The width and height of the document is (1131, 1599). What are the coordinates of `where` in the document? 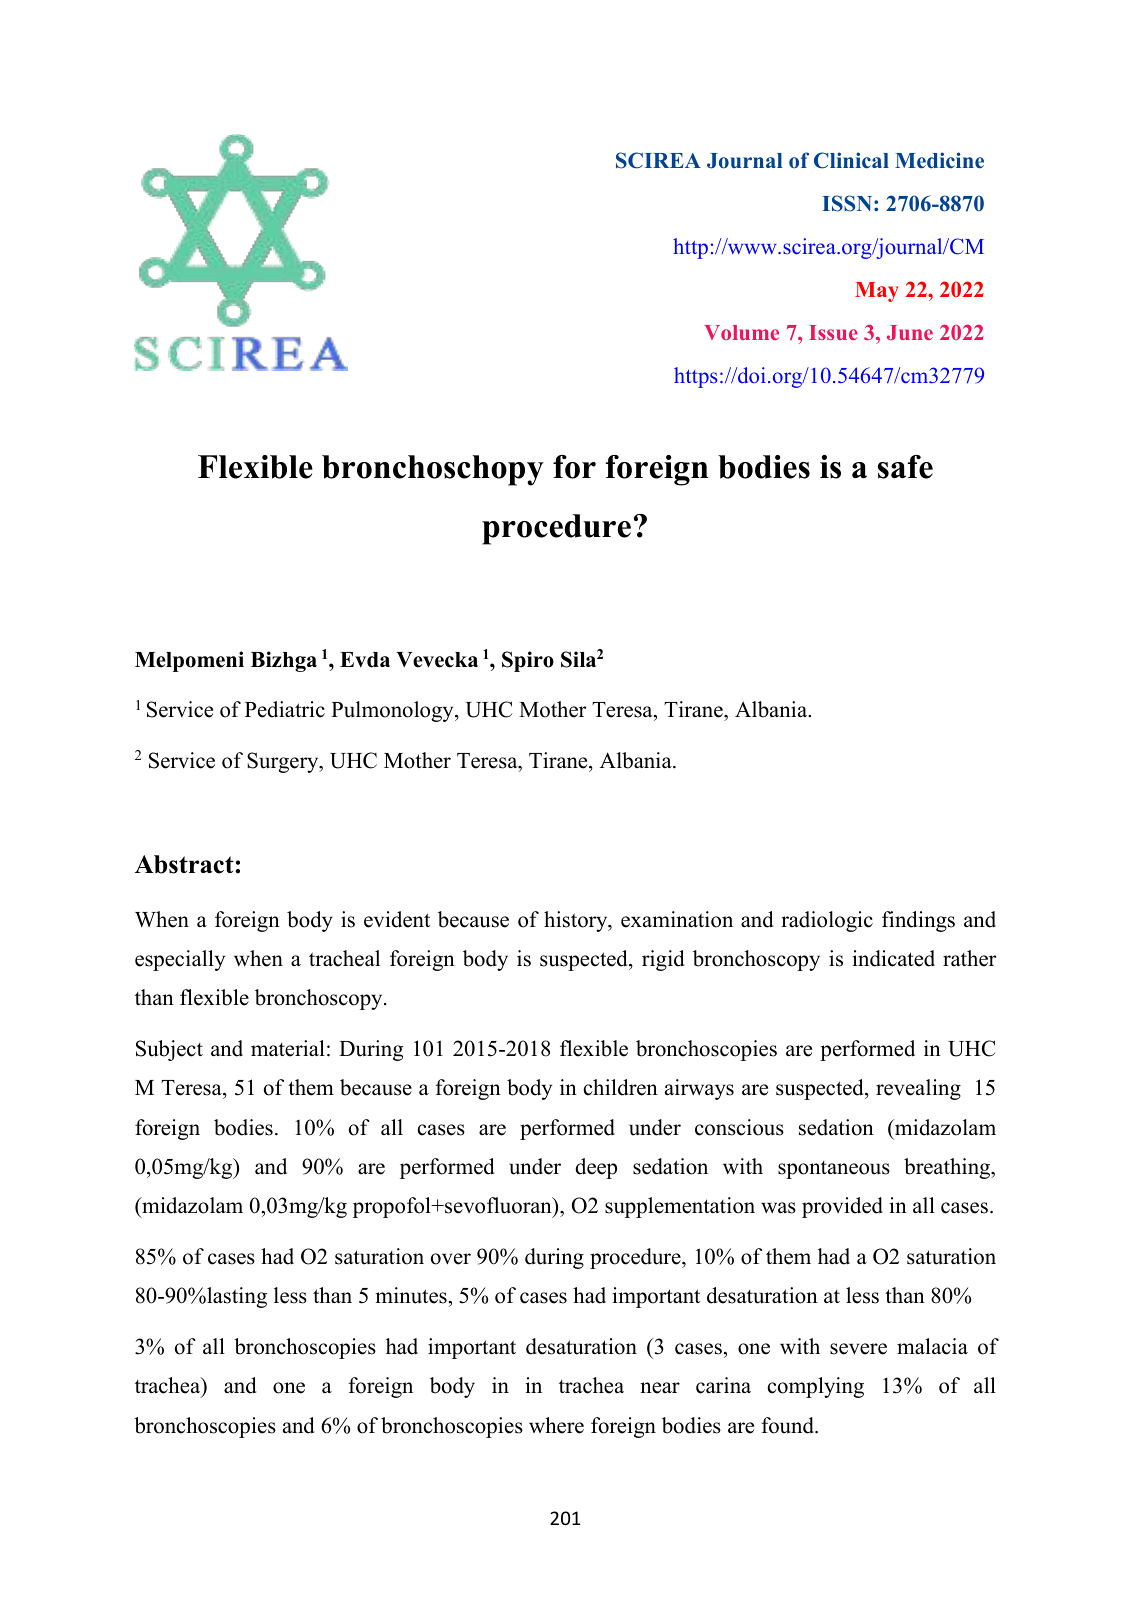 It's located at (556, 1425).
